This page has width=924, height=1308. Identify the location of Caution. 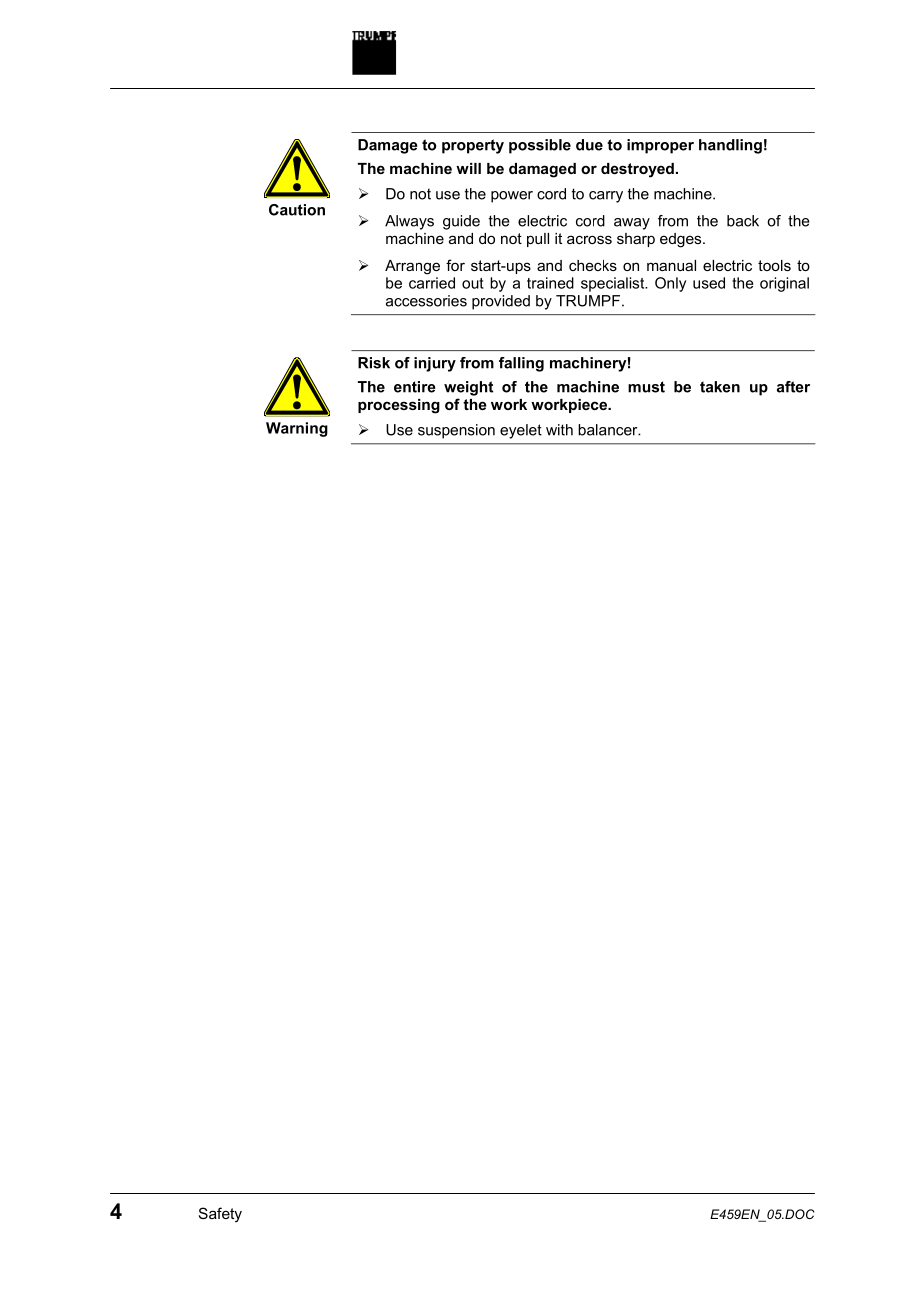
(297, 210).
